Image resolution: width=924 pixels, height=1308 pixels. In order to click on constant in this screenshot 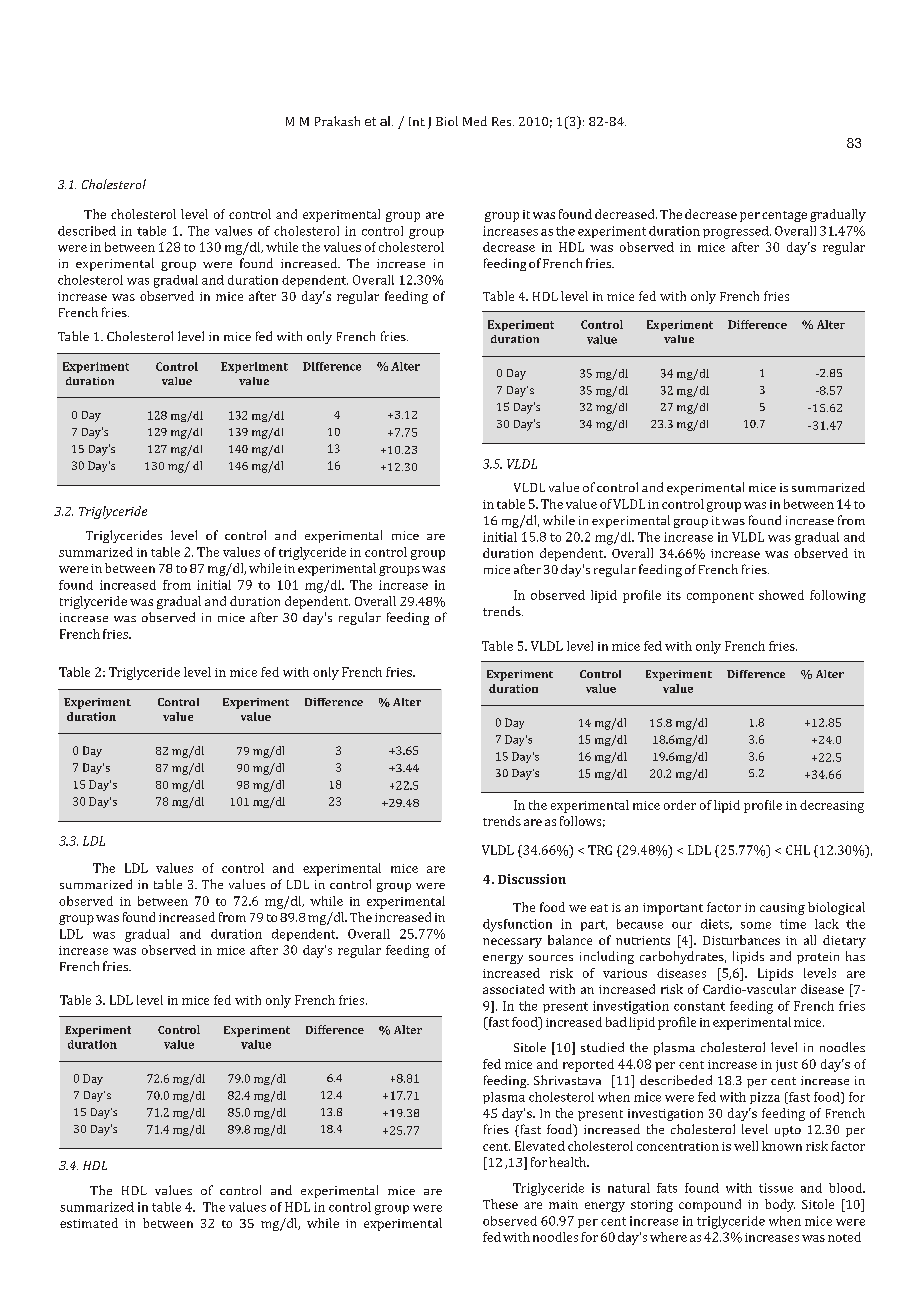, I will do `click(699, 1006)`.
